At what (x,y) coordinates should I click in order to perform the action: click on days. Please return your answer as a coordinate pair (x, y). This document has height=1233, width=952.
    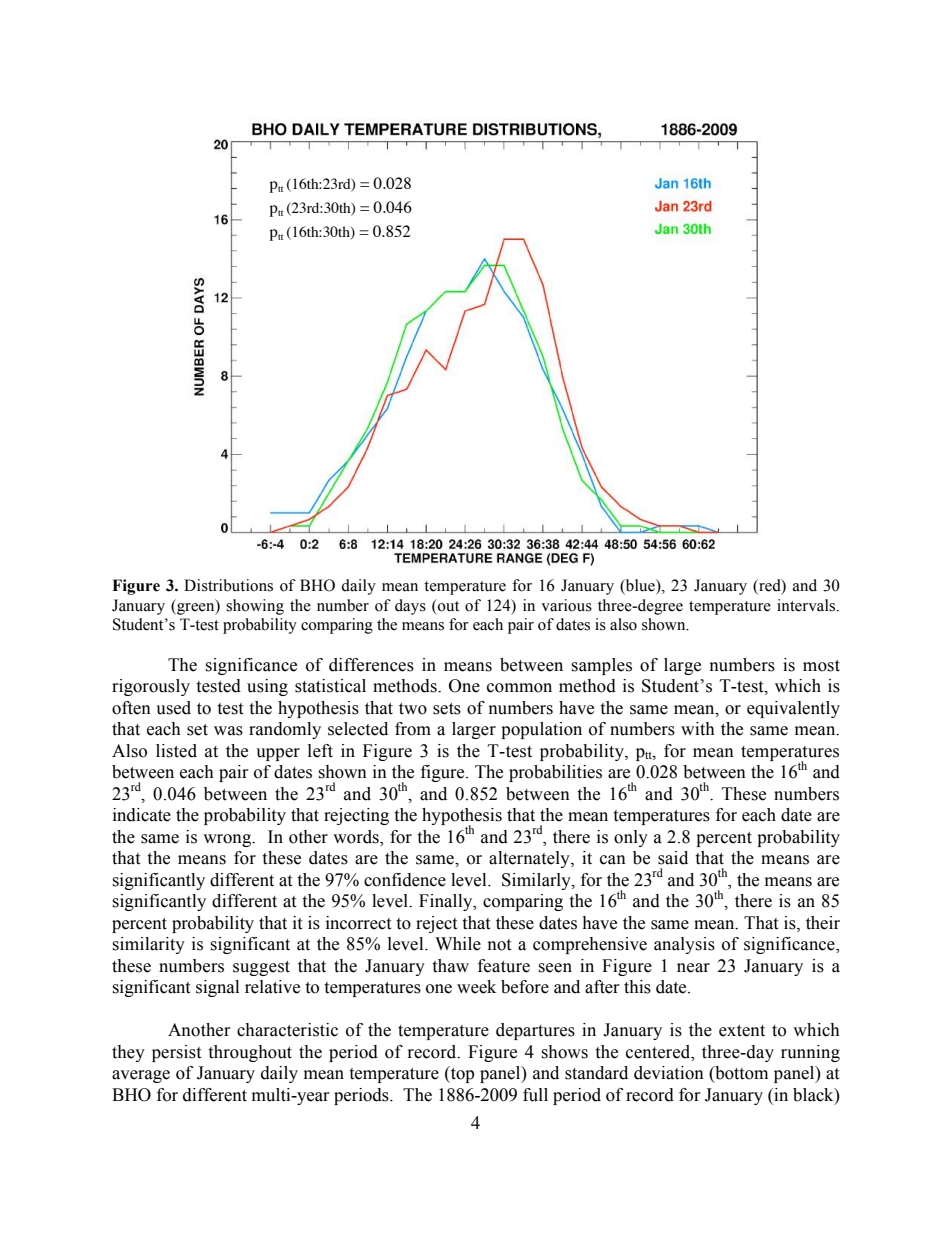
    Looking at the image, I should click on (410, 607).
